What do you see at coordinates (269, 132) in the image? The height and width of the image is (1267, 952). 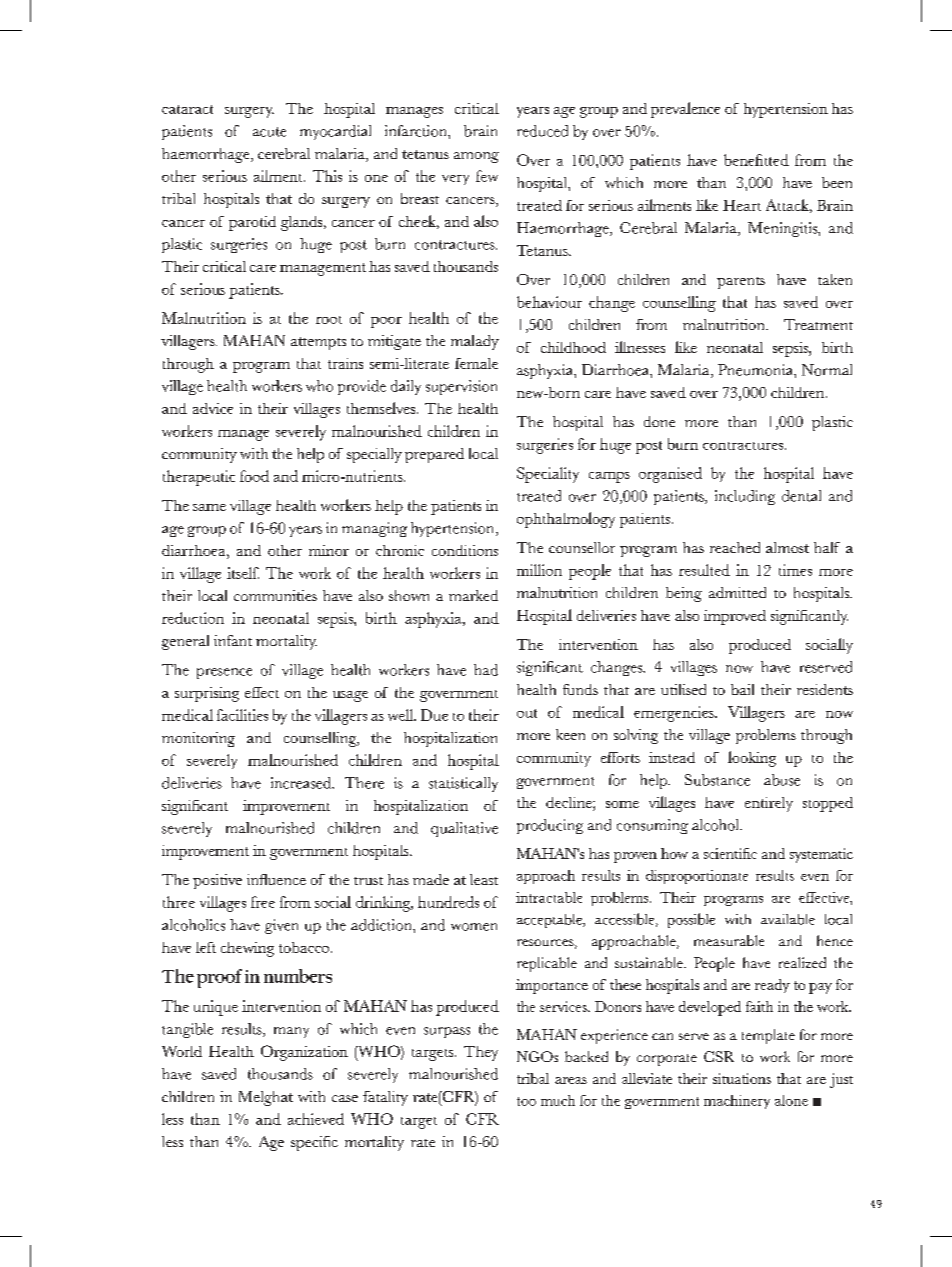 I see `acute` at bounding box center [269, 132].
